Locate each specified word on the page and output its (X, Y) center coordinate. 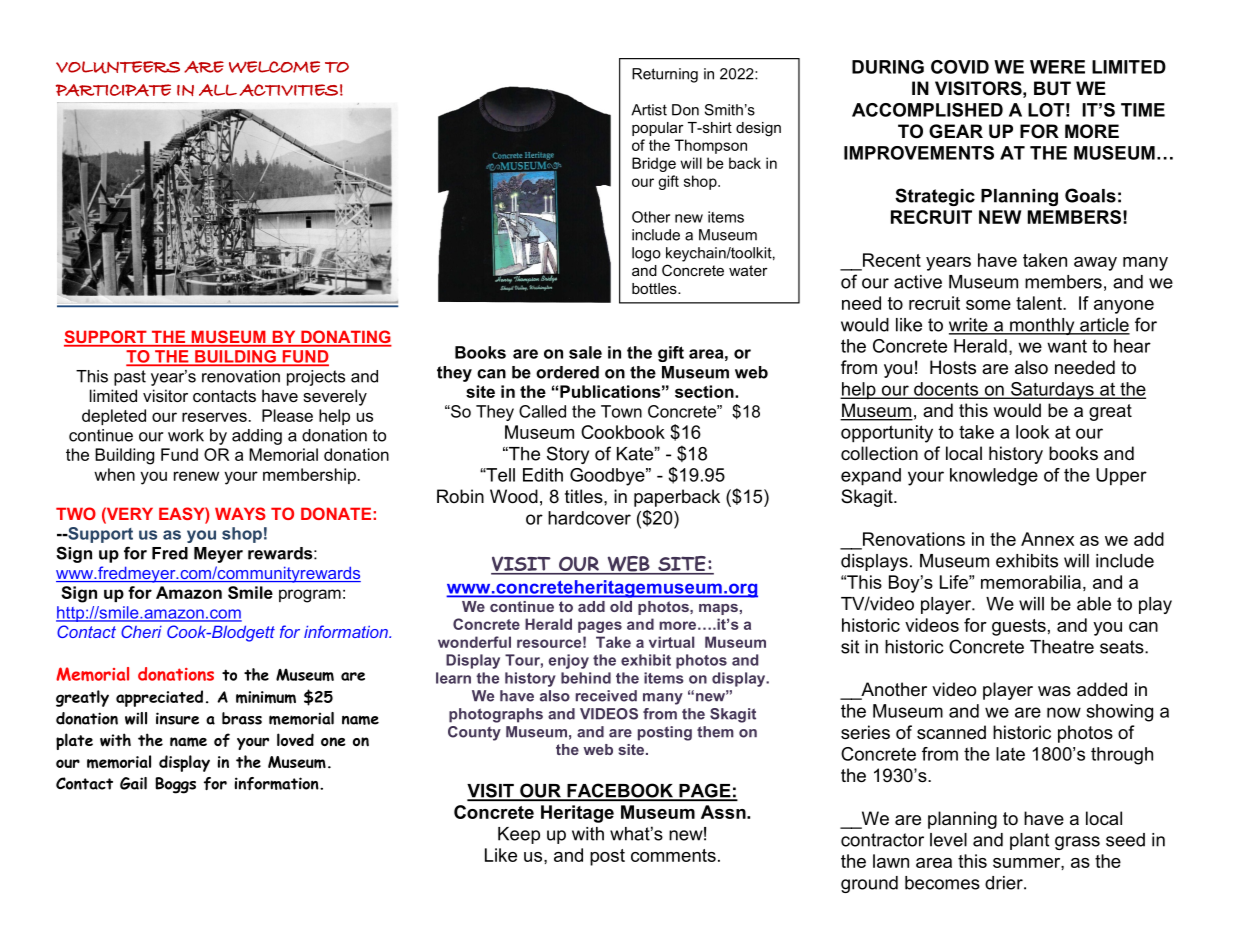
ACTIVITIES (289, 90)
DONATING (345, 338)
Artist (649, 110)
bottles (655, 288)
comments (673, 855)
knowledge (994, 477)
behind (586, 678)
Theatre (1062, 647)
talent (1040, 303)
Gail (133, 783)
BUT (1052, 88)
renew (196, 476)
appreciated (159, 698)
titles (585, 496)
